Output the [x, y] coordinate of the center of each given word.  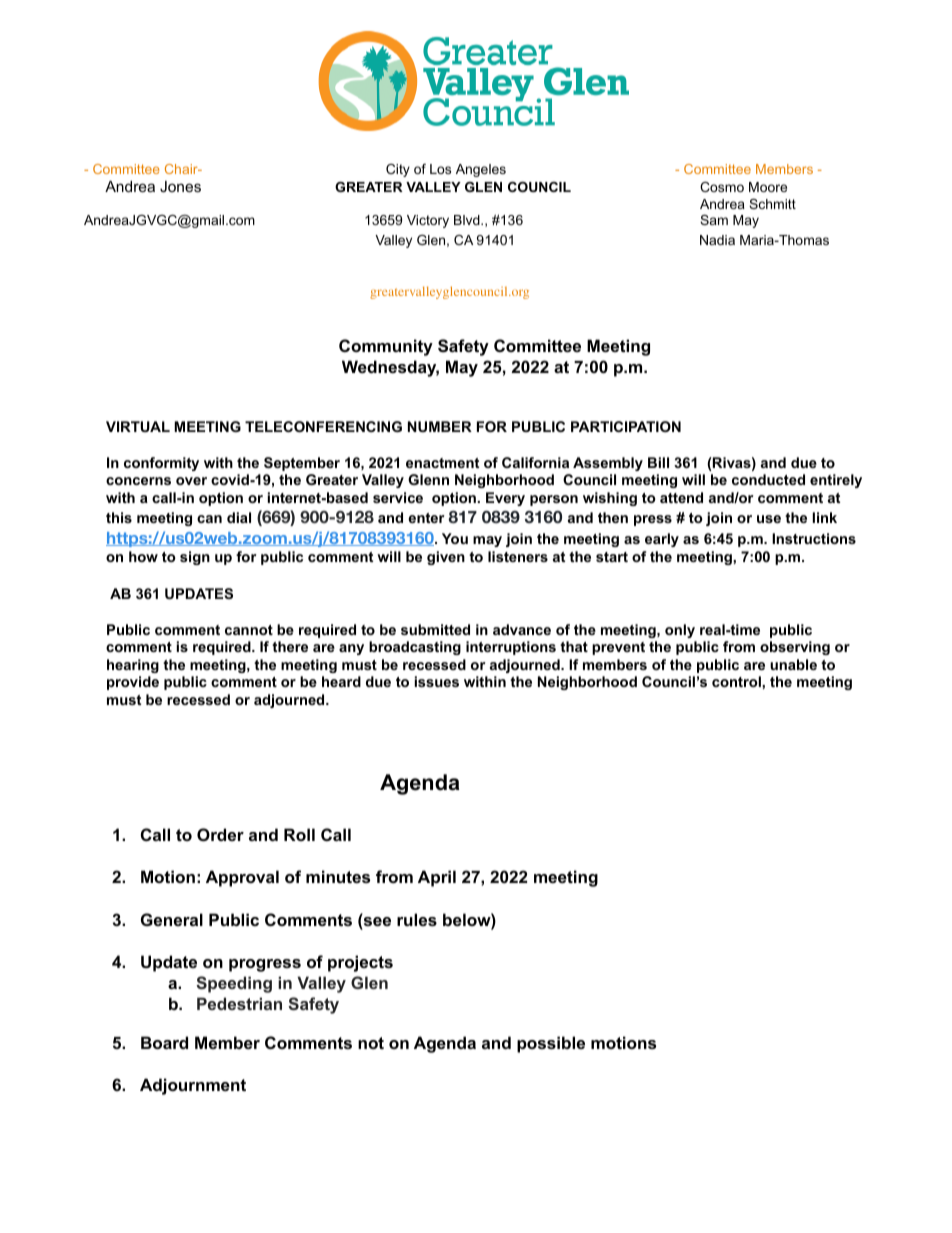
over [191, 481]
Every [505, 499]
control [737, 681]
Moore [768, 187]
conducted [768, 479]
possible [551, 1044]
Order [220, 834]
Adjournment [193, 1086]
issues [437, 681]
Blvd [468, 220]
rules [417, 919]
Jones [180, 186]
